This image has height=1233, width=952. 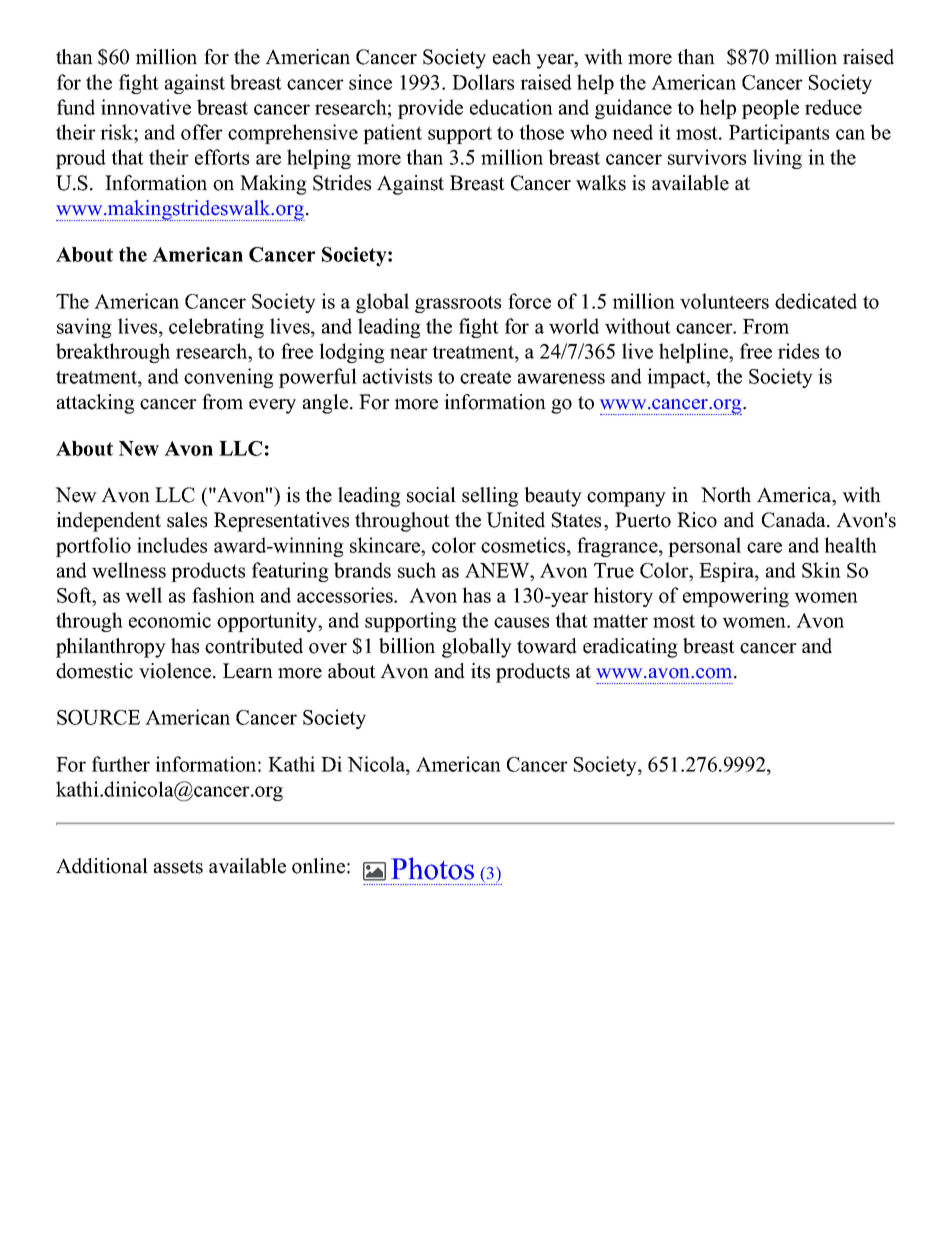 What do you see at coordinates (483, 82) in the image?
I see `Dollars` at bounding box center [483, 82].
